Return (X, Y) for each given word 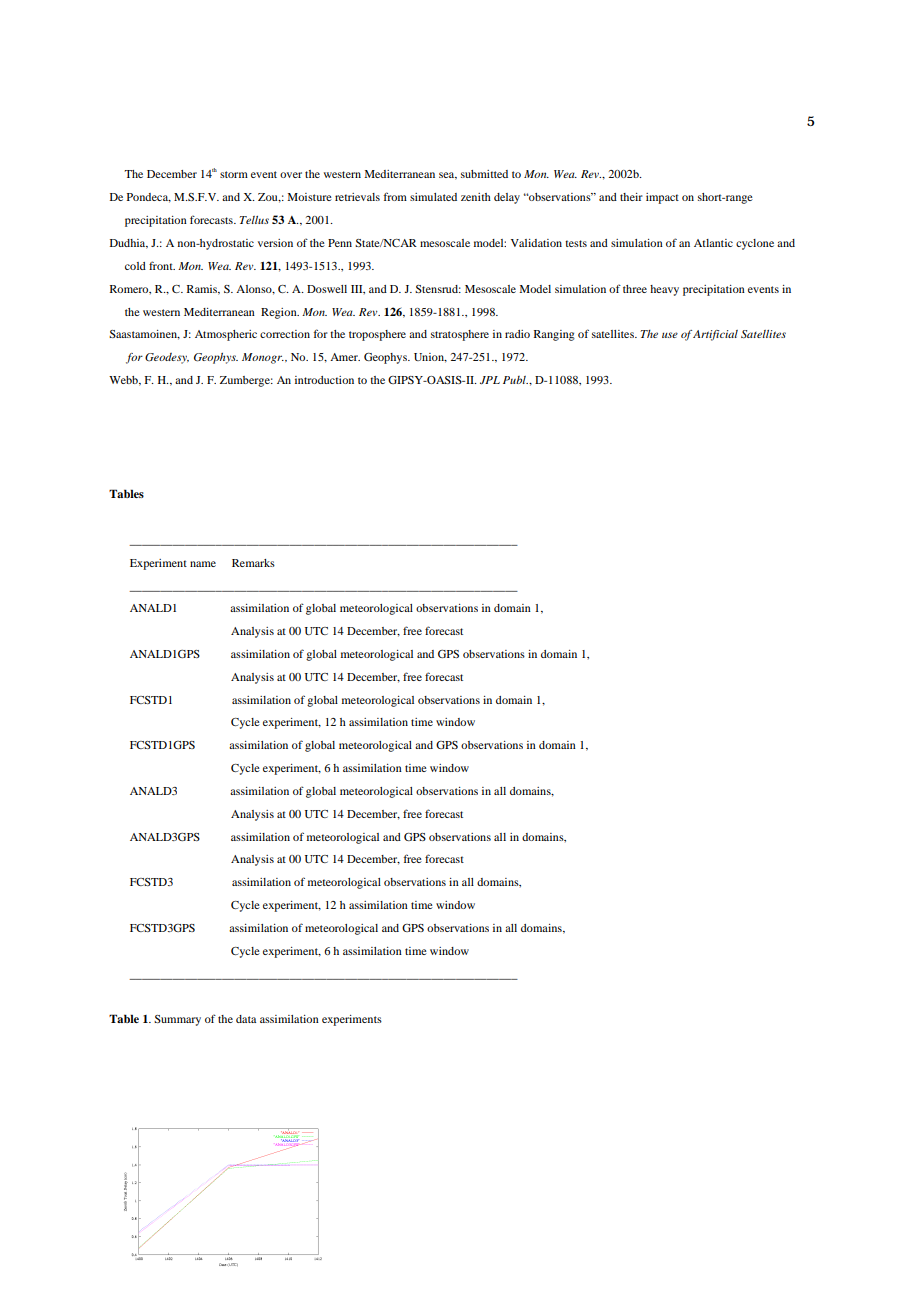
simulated (433, 197)
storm (234, 174)
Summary (177, 1020)
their (631, 197)
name (203, 564)
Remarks (253, 563)
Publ (515, 380)
